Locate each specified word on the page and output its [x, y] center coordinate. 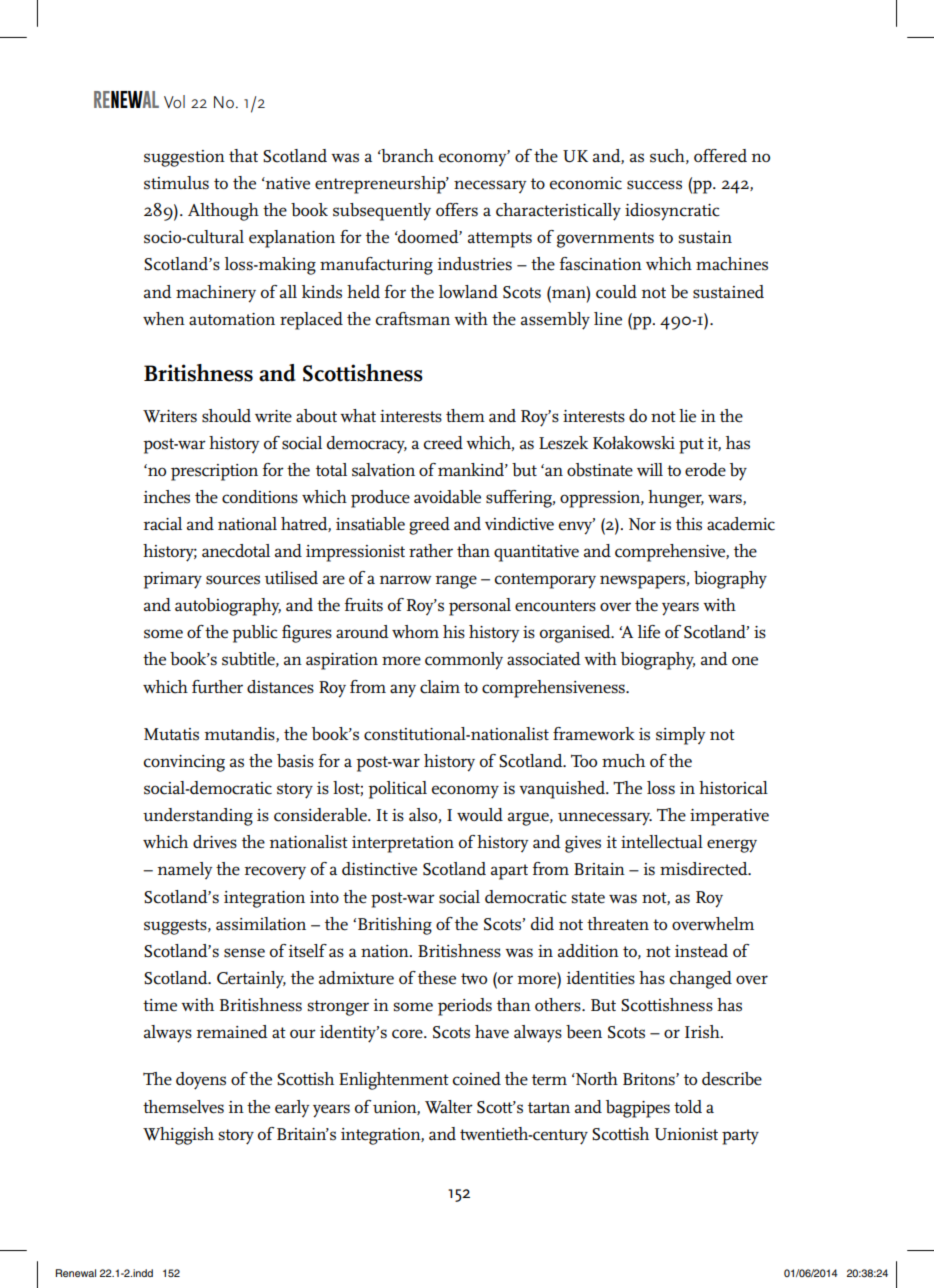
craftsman [413, 319]
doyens [201, 1081]
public [255, 634]
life [649, 631]
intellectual [662, 842]
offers [457, 210]
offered [720, 155]
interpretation [403, 844]
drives [215, 842]
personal [480, 607]
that [243, 155]
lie [687, 415]
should [226, 416]
